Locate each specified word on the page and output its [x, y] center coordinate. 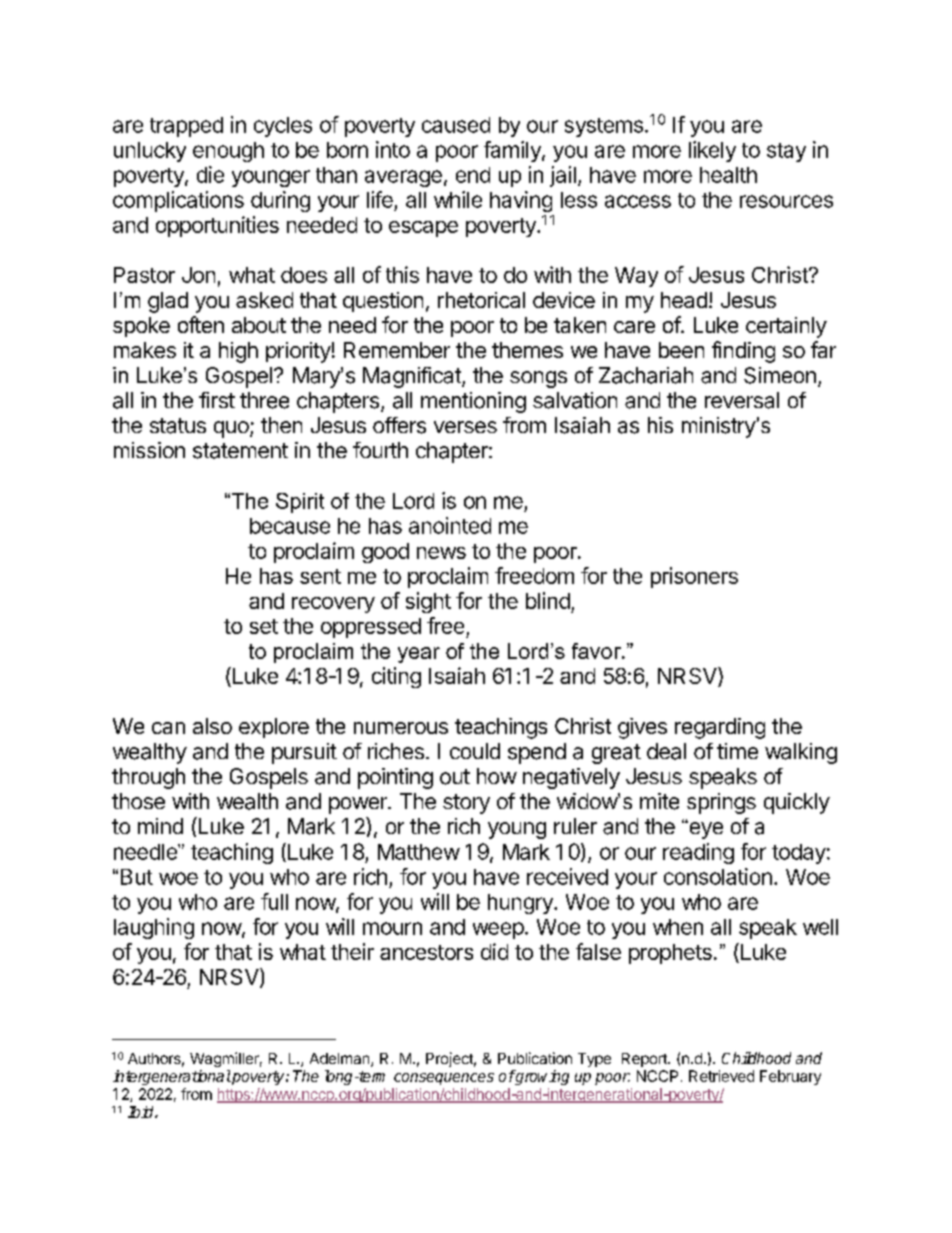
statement [240, 451]
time [737, 751]
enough [228, 152]
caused [456, 125]
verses [465, 427]
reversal [742, 400]
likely [712, 151]
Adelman [341, 1060]
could [475, 751]
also [212, 726]
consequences [444, 1079]
